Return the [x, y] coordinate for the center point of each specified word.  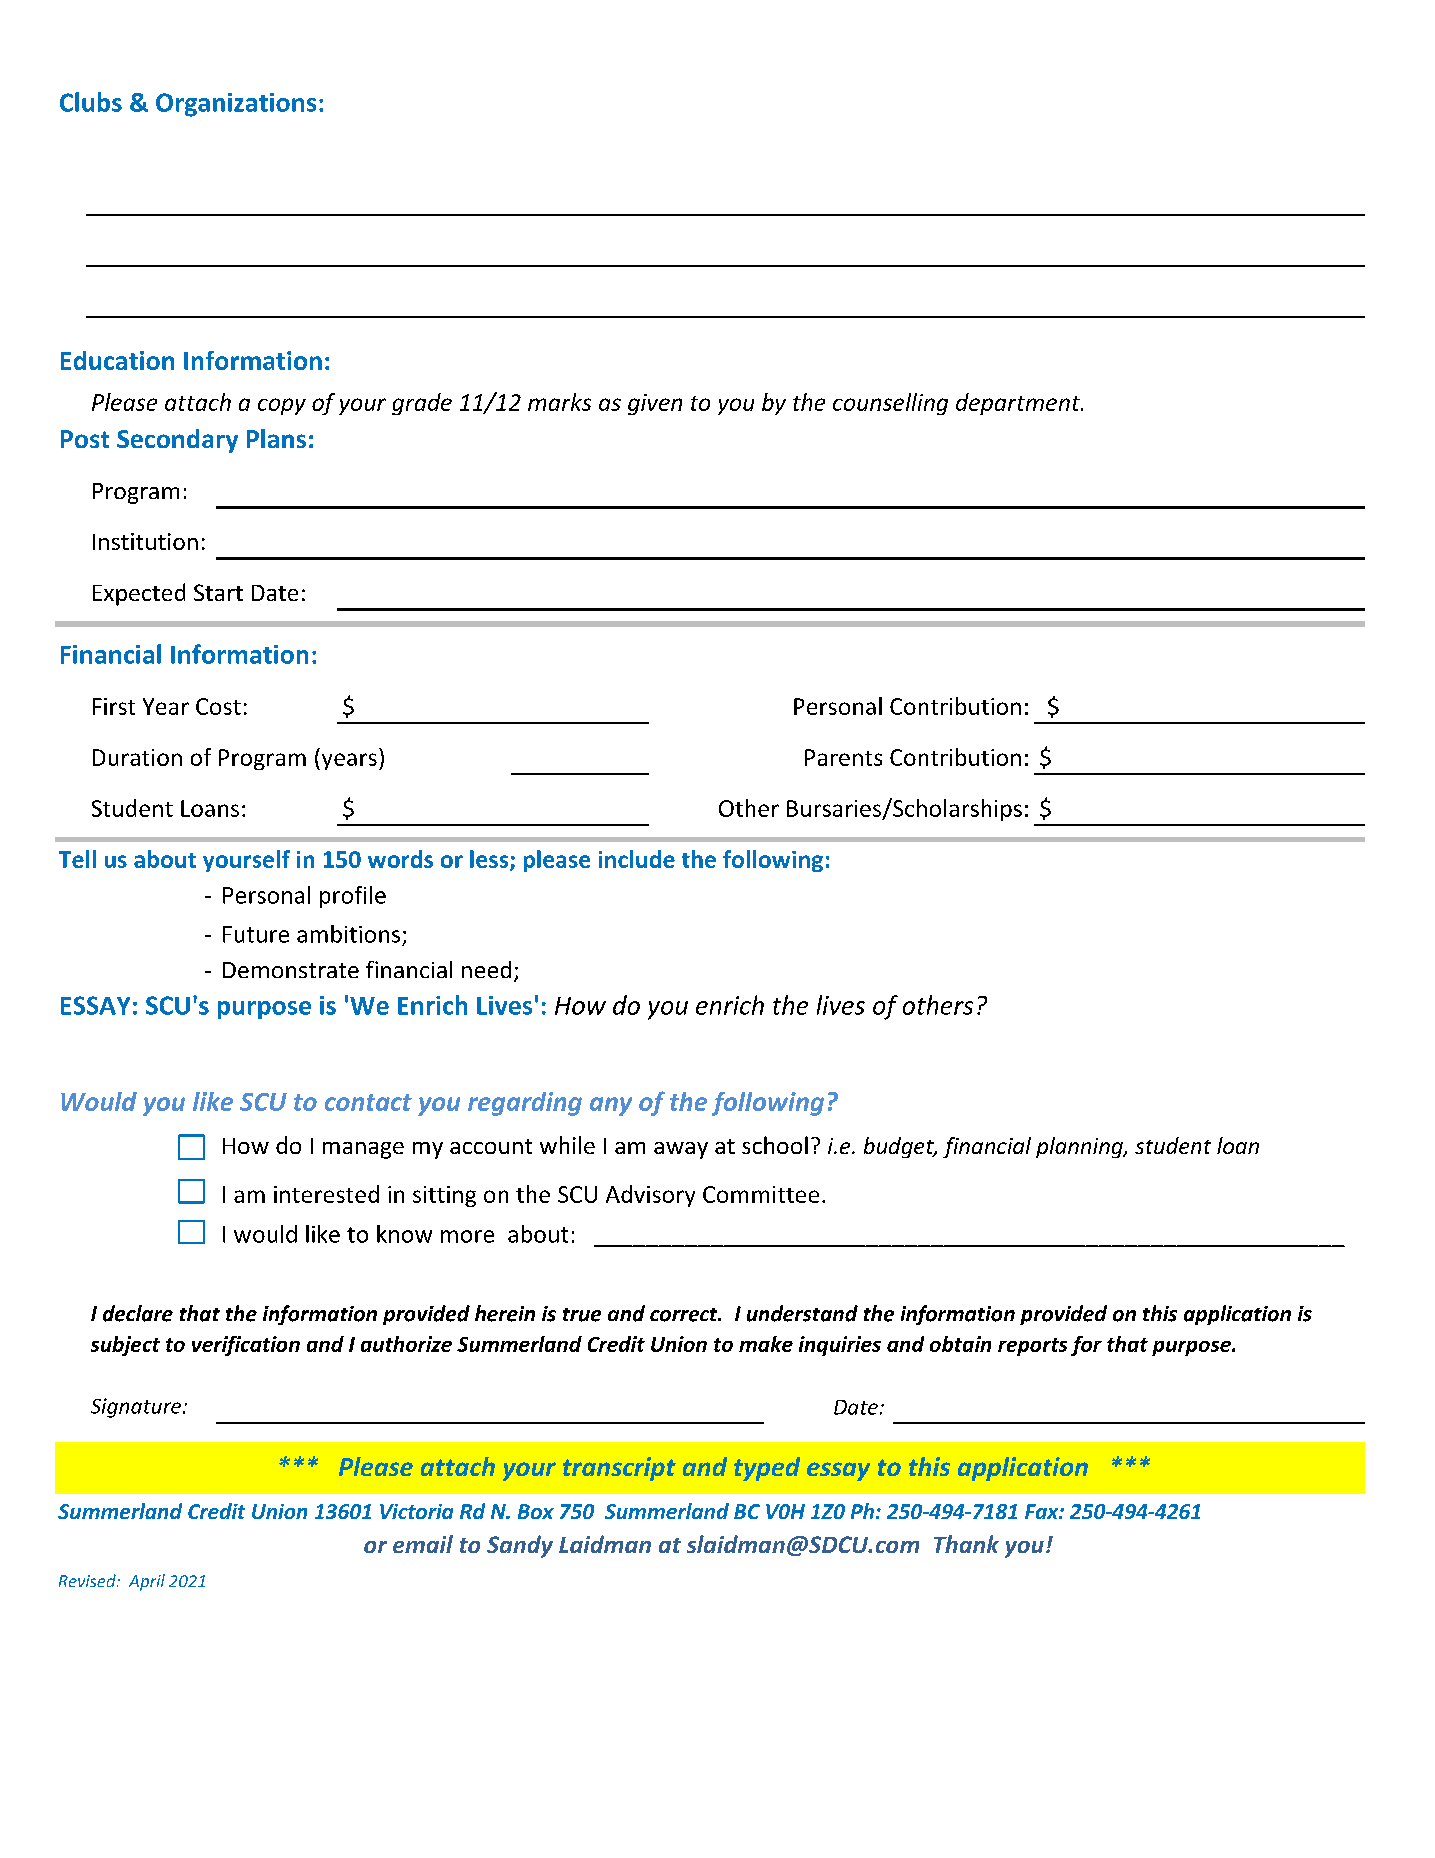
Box [536, 1511]
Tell [77, 859]
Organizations [236, 105]
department [1019, 404]
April [147, 1582]
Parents [843, 757]
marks [559, 402]
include [637, 859]
